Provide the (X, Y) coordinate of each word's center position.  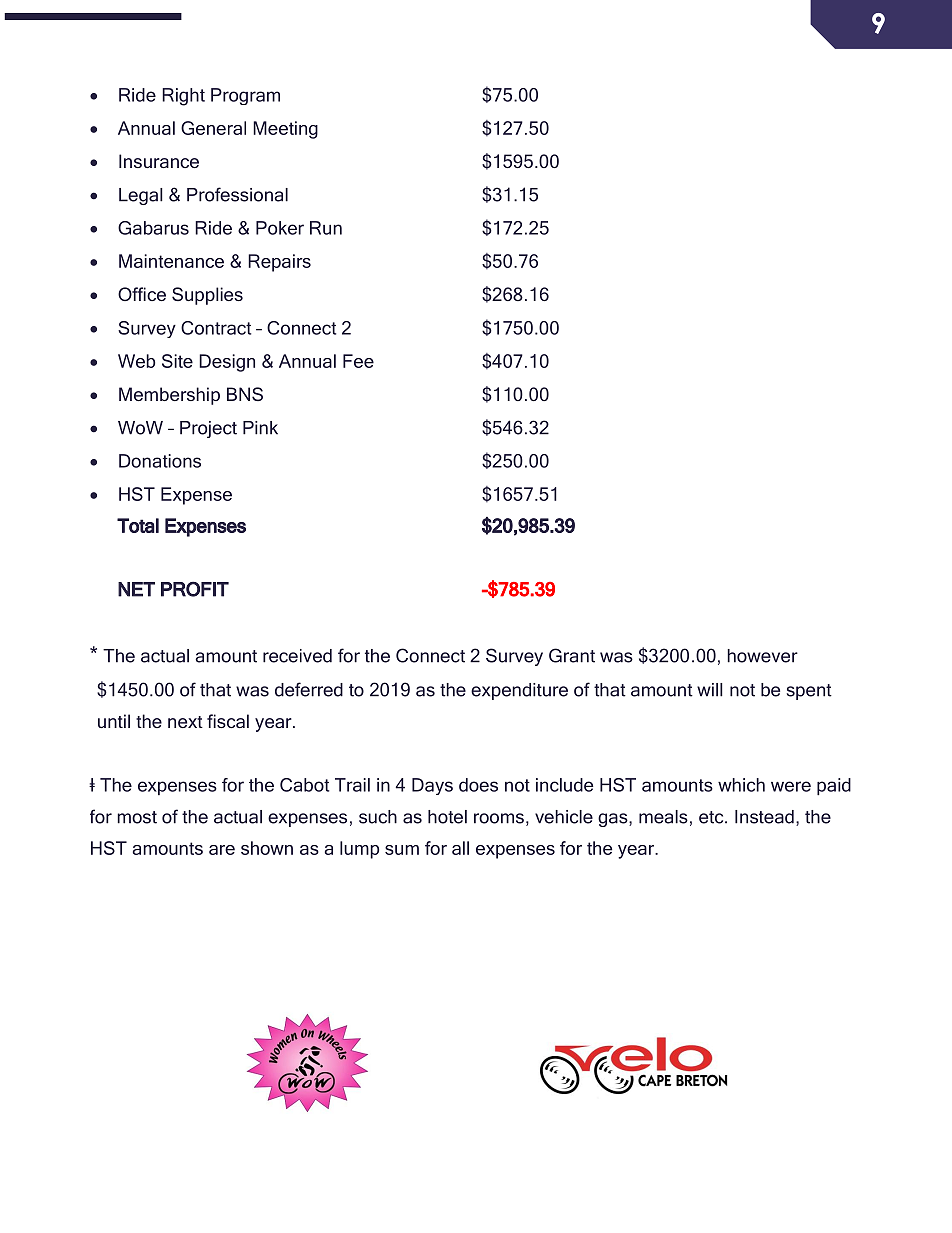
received (297, 656)
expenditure (519, 691)
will (710, 690)
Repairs (279, 263)
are (222, 850)
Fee (358, 361)
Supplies (207, 296)
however (762, 656)
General (213, 128)
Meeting (285, 130)
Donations (160, 461)
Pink (260, 428)
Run (326, 228)
